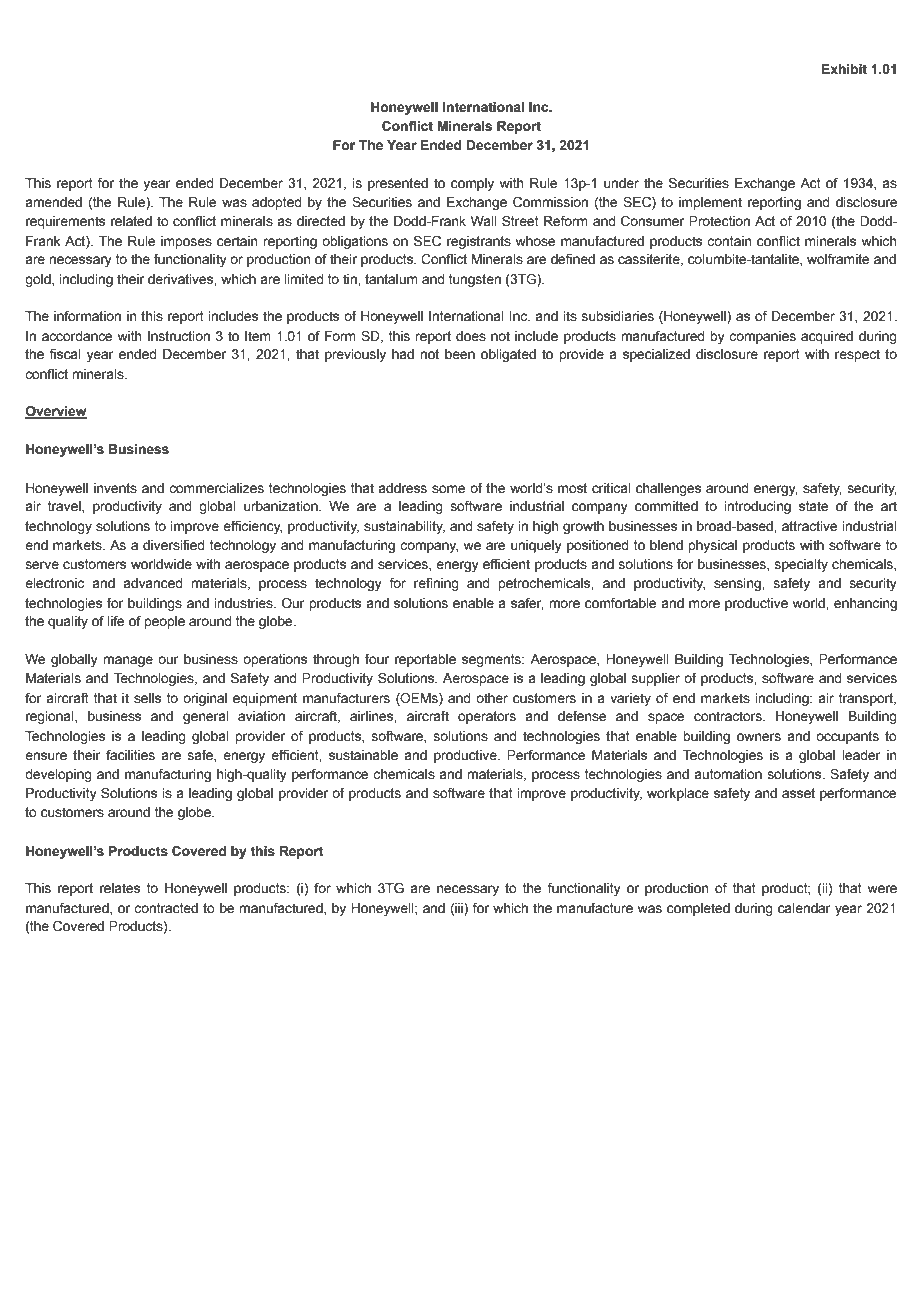 The image size is (924, 1308). I want to click on related, so click(131, 221).
